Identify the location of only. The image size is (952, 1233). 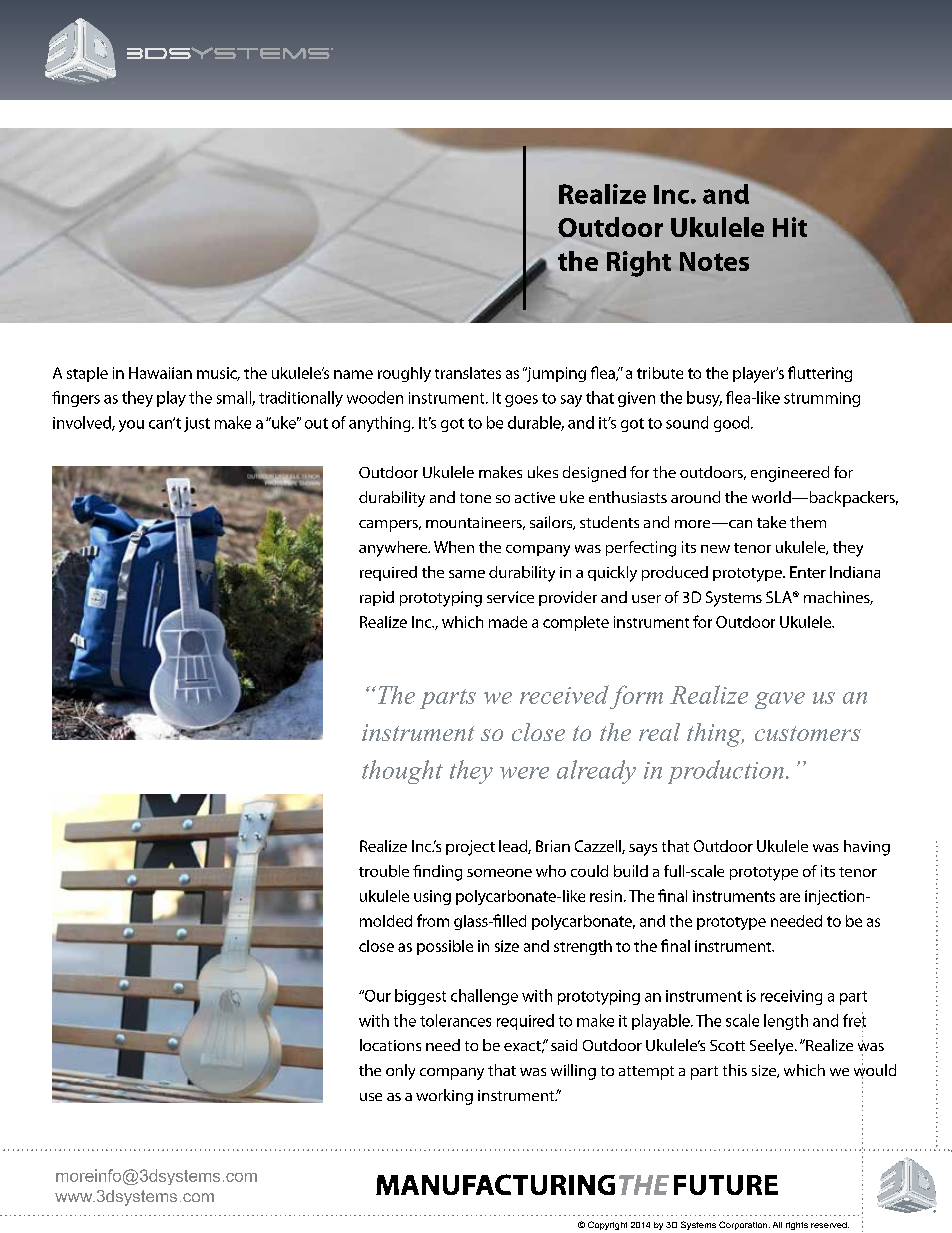
(400, 1072).
